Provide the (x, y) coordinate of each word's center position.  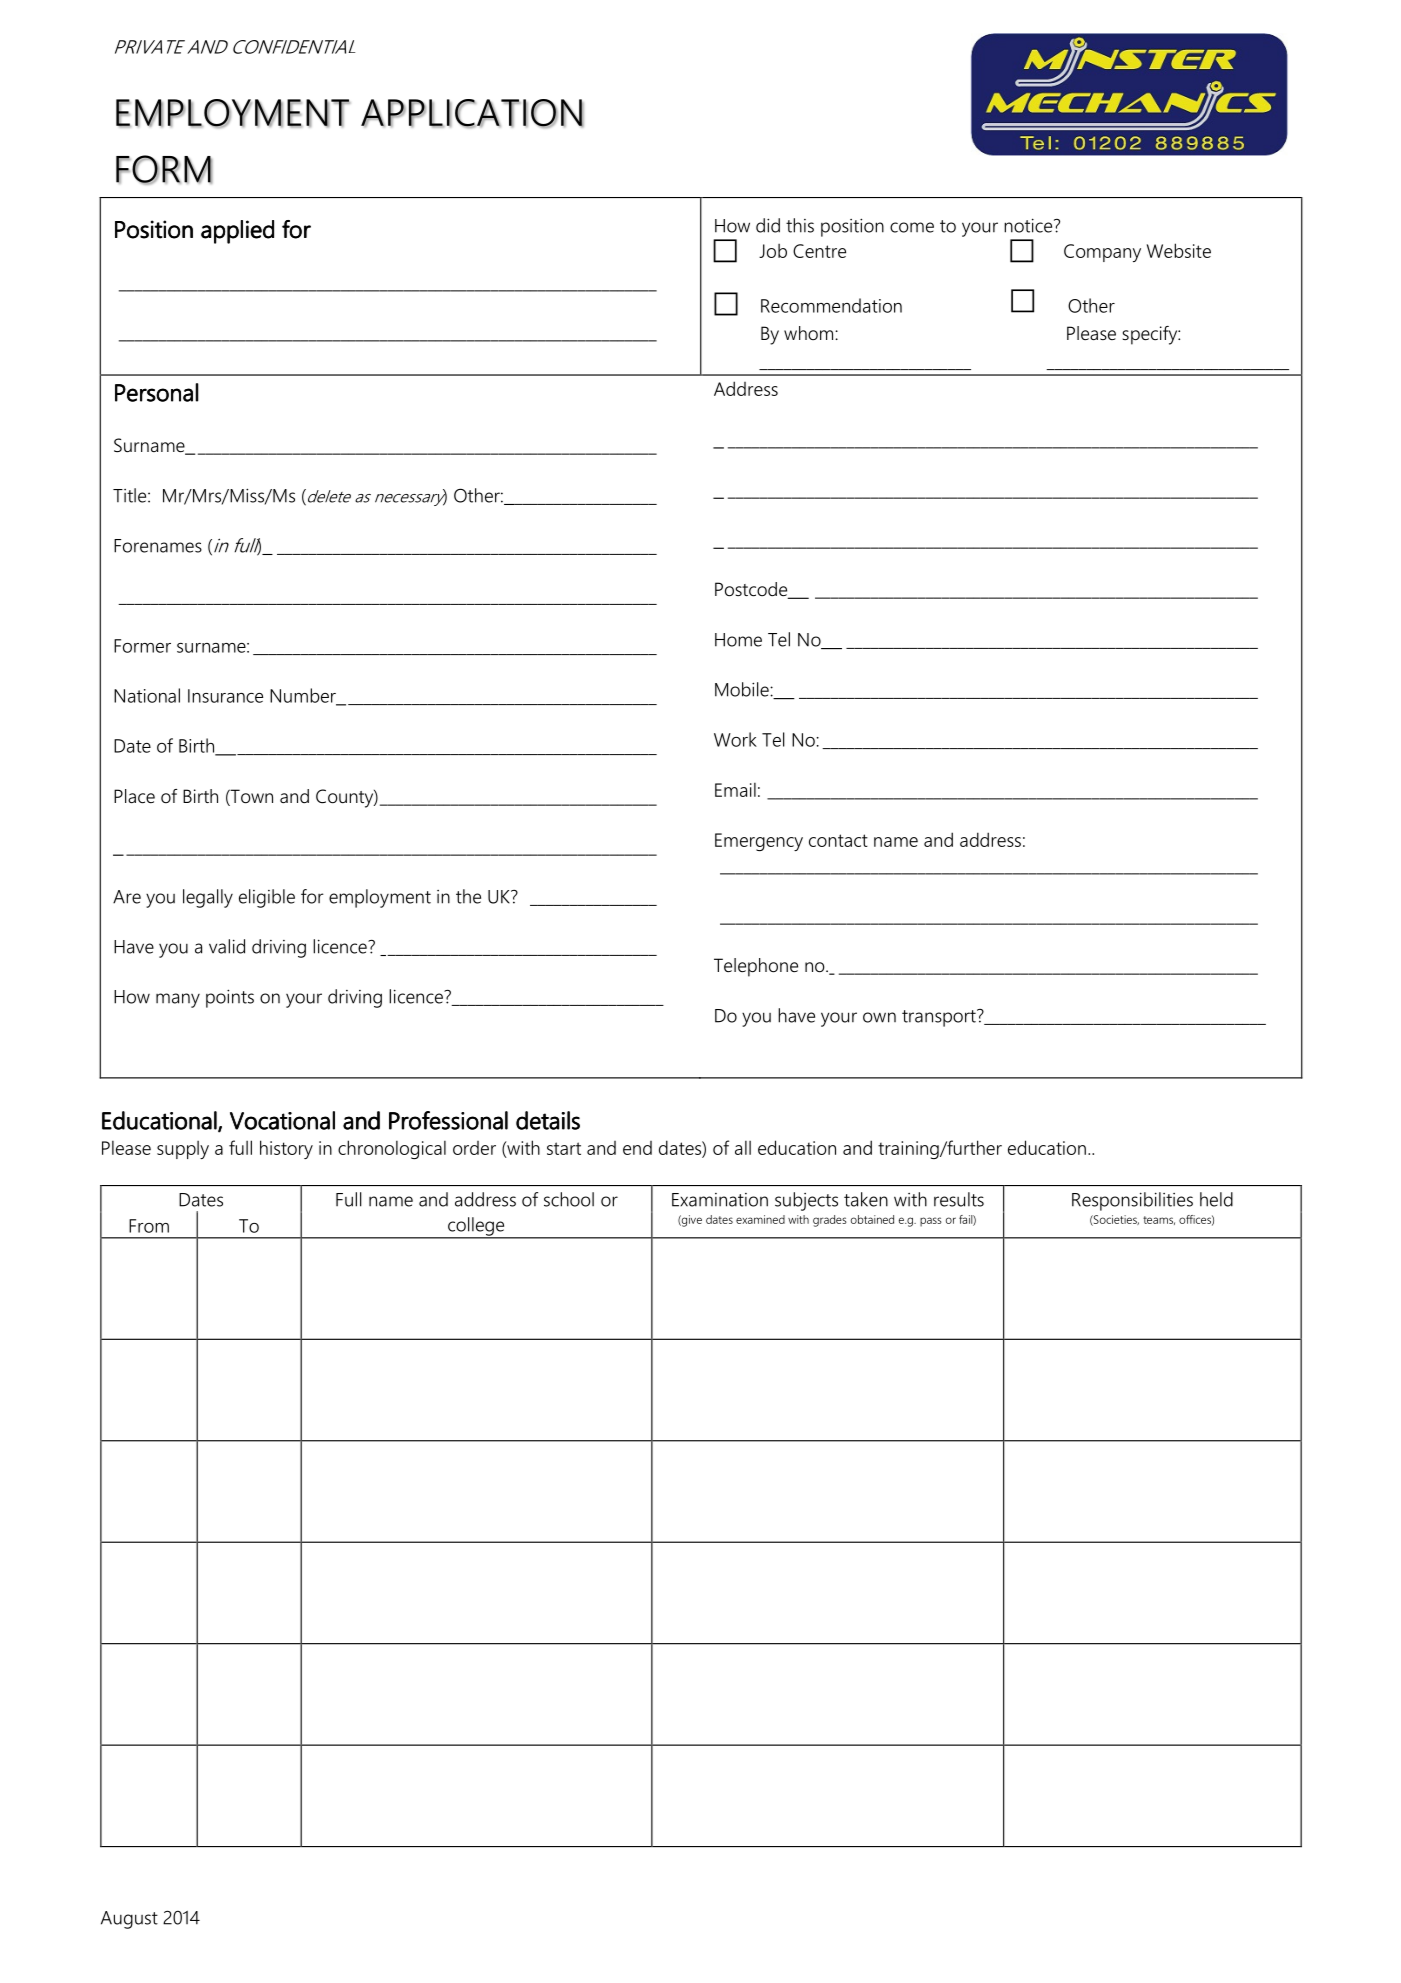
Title (131, 495)
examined (760, 1219)
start (564, 1148)
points (230, 998)
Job (773, 251)
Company (1102, 253)
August (129, 1920)
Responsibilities (1132, 1201)
